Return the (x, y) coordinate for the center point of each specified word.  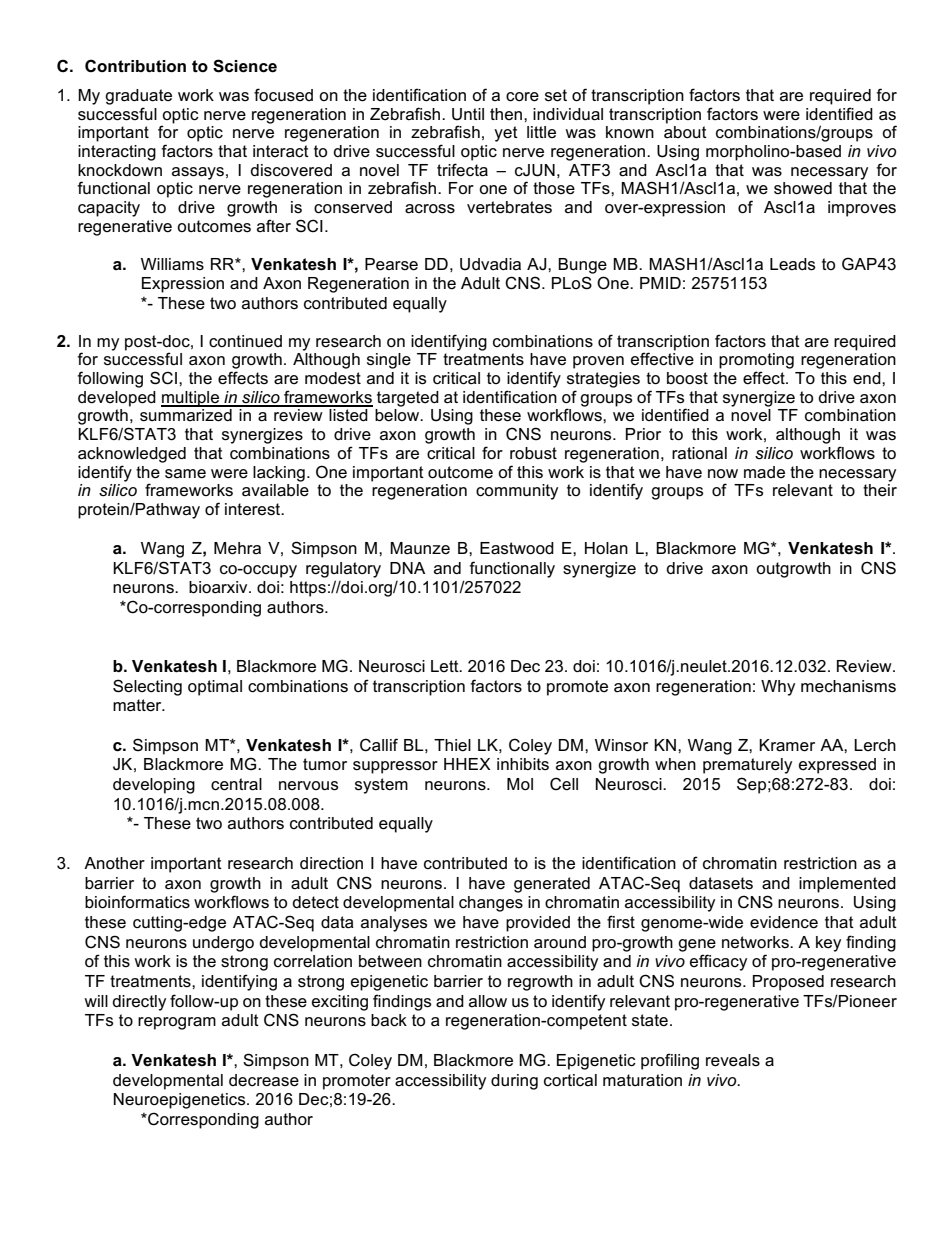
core (522, 97)
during (514, 1082)
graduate (138, 97)
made (764, 472)
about (685, 132)
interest (254, 509)
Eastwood (517, 548)
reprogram (177, 1023)
